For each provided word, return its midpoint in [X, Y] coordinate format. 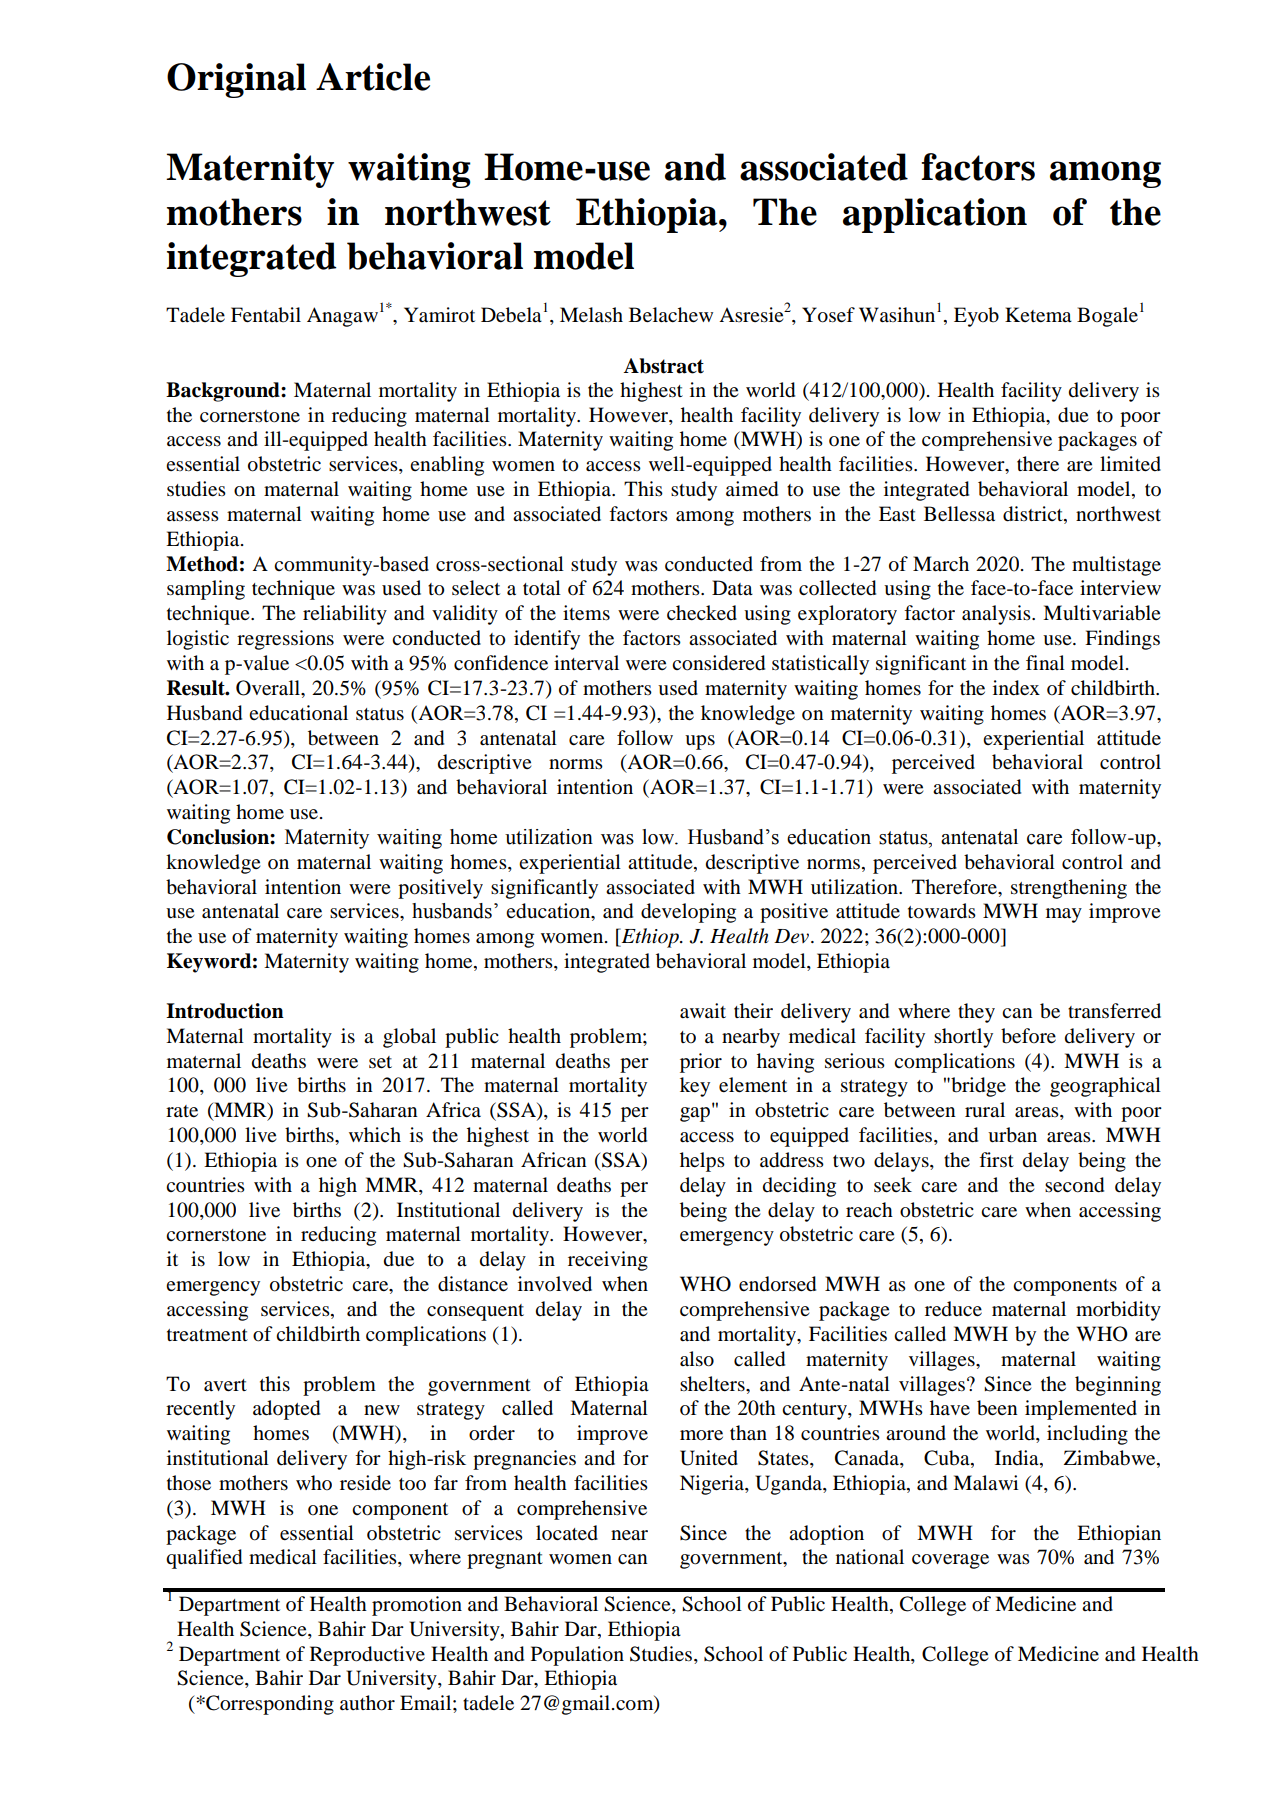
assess [193, 516]
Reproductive [367, 1656]
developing [688, 913]
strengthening [1069, 889]
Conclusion [219, 837]
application [935, 215]
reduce [953, 1309]
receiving [608, 1261]
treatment [207, 1335]
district [1034, 515]
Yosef [828, 315]
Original [236, 80]
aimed [752, 489]
